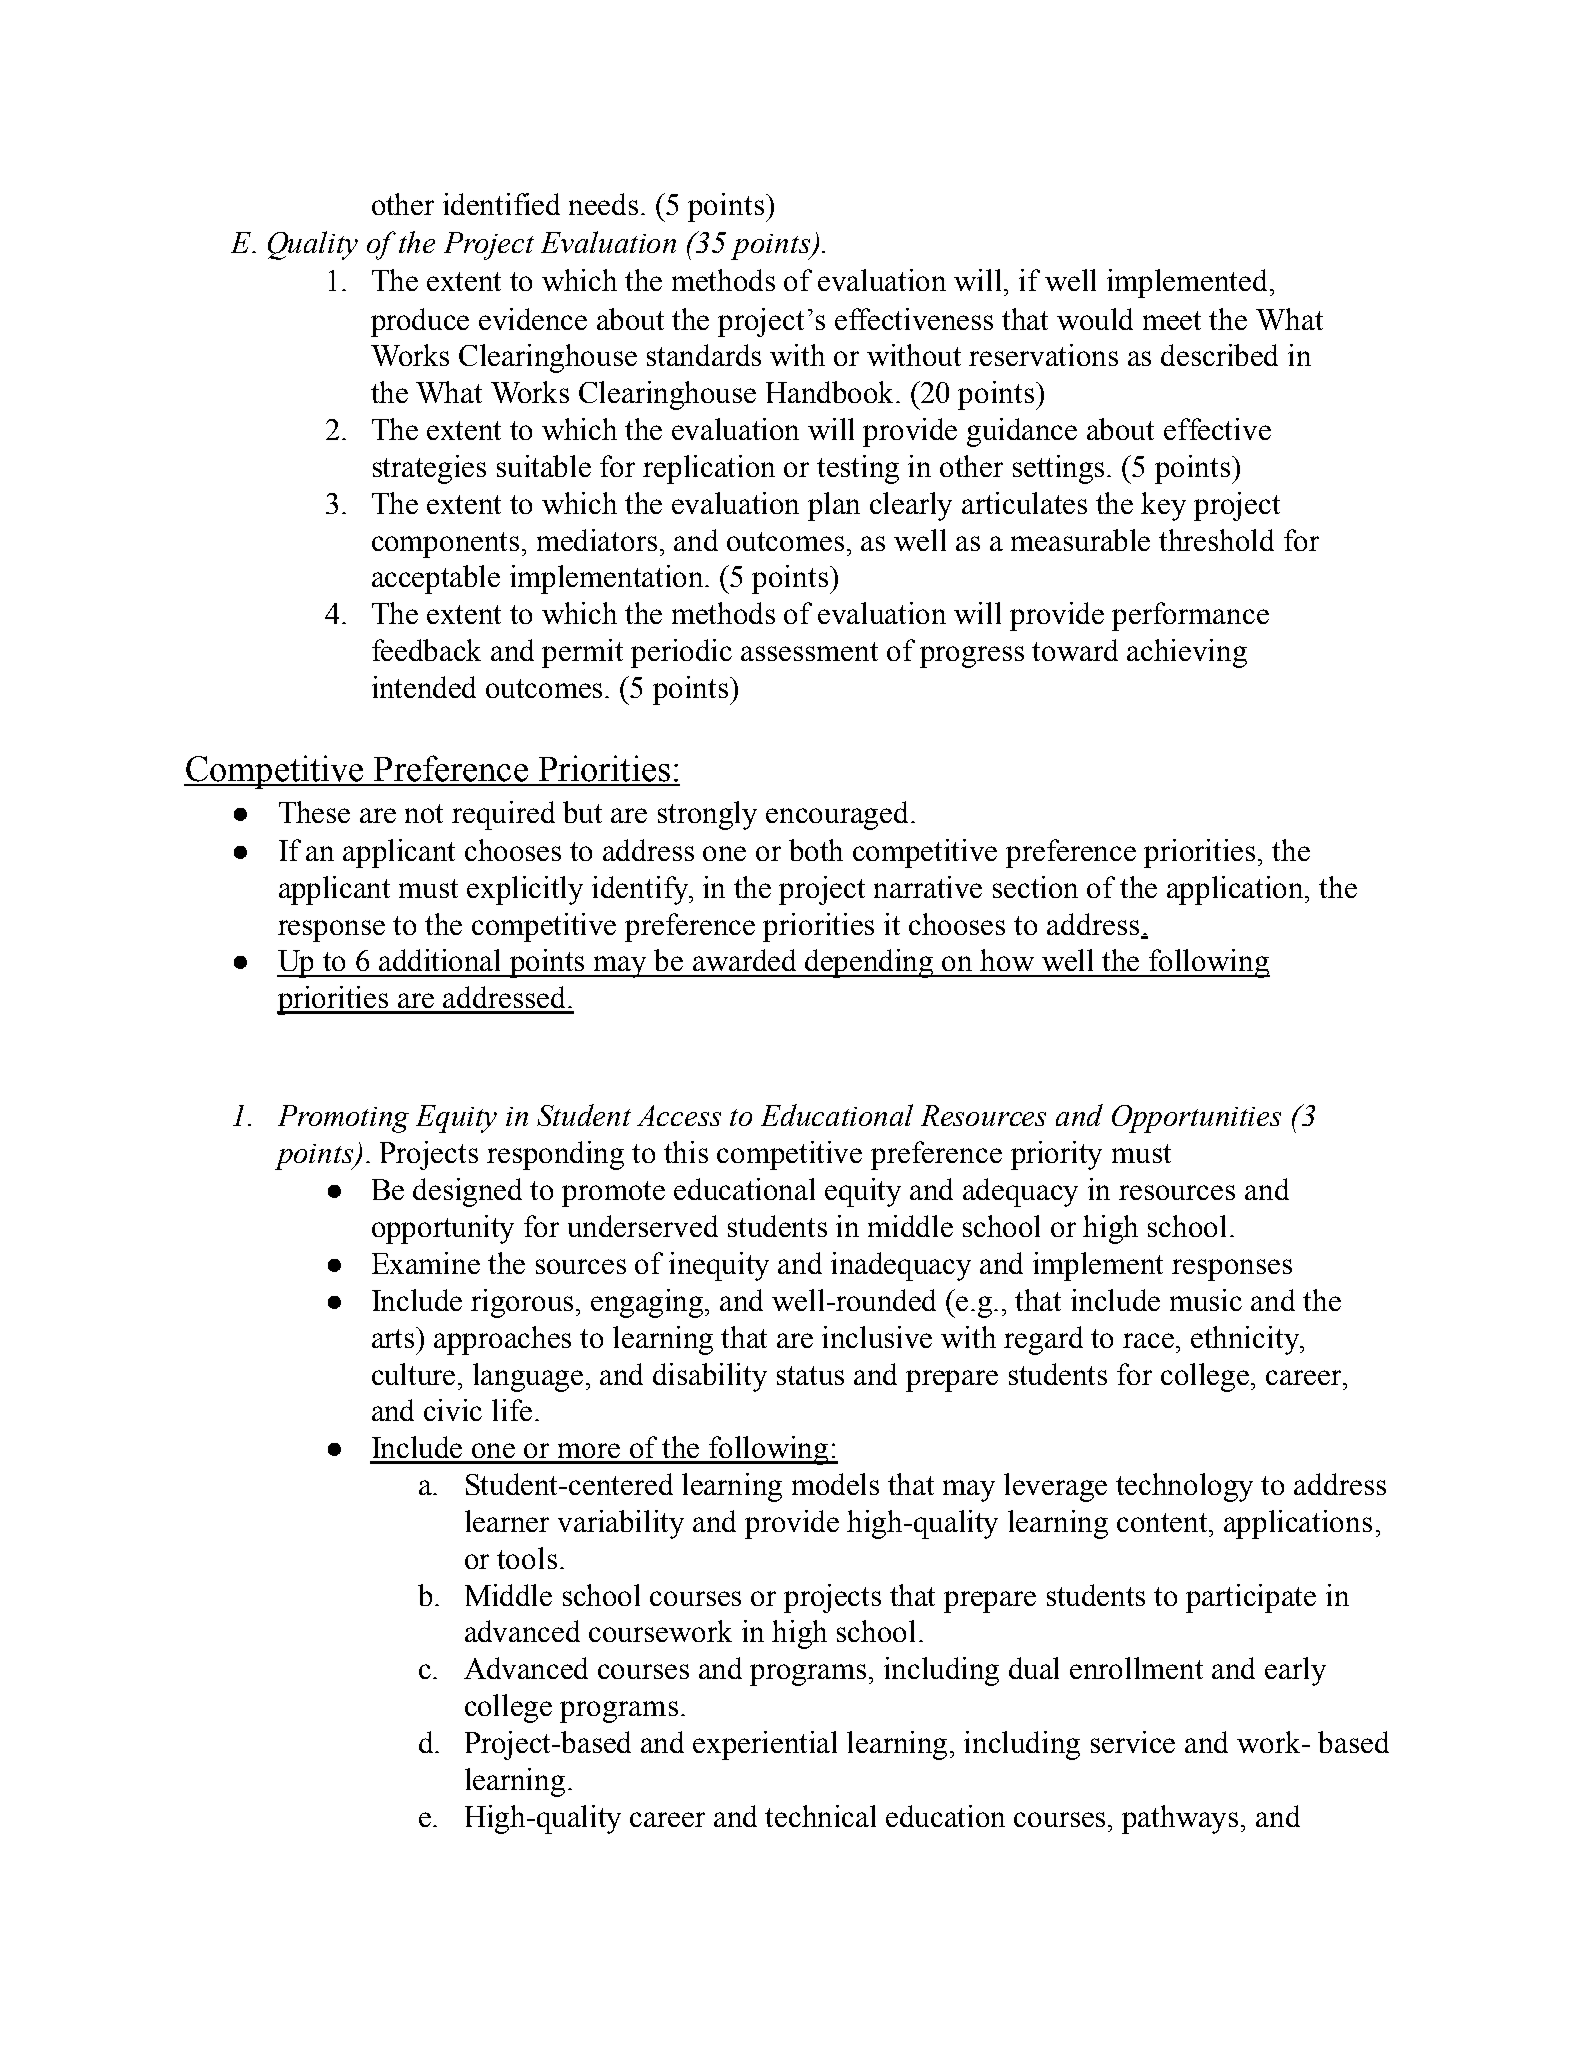 The width and height of the image is (1583, 2048). What do you see at coordinates (1172, 320) in the image?
I see `meet` at bounding box center [1172, 320].
